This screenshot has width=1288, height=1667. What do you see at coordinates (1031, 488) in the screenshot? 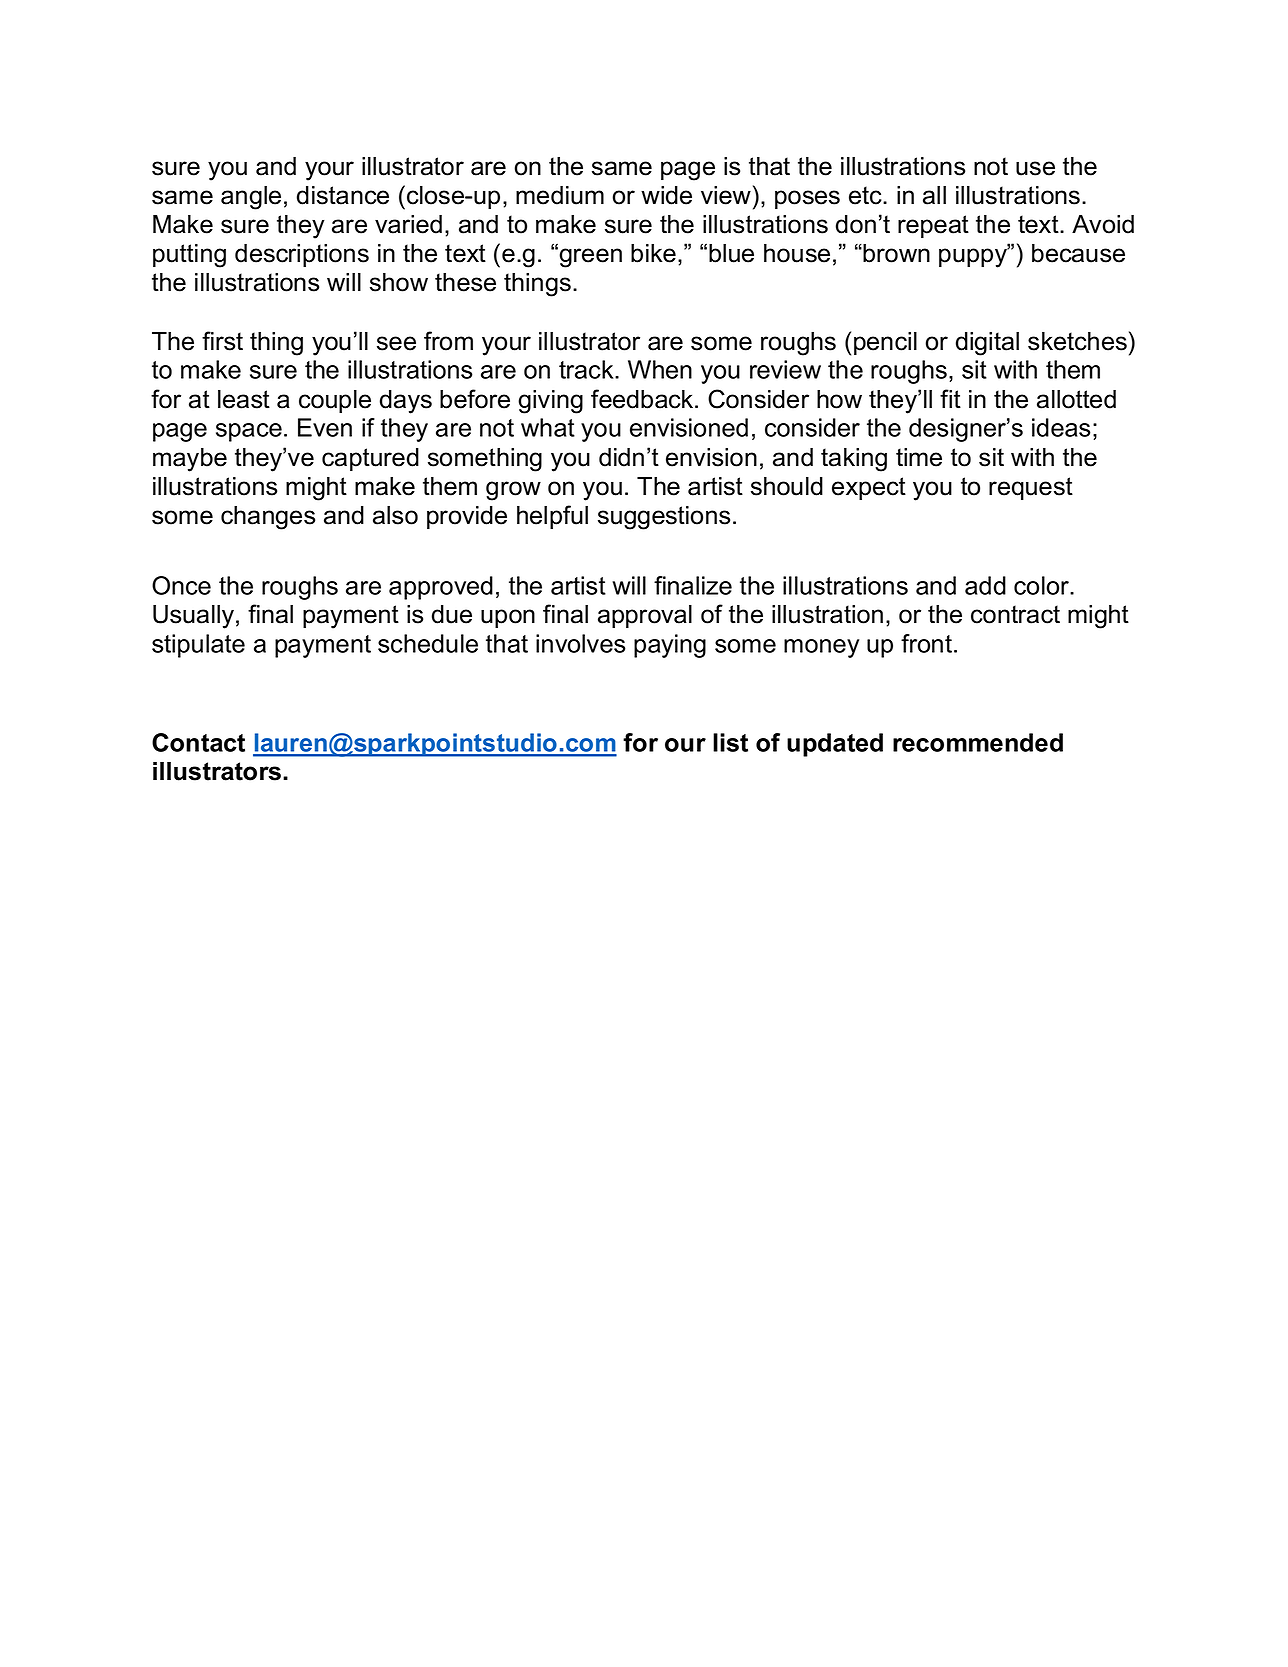
I see `request` at bounding box center [1031, 488].
